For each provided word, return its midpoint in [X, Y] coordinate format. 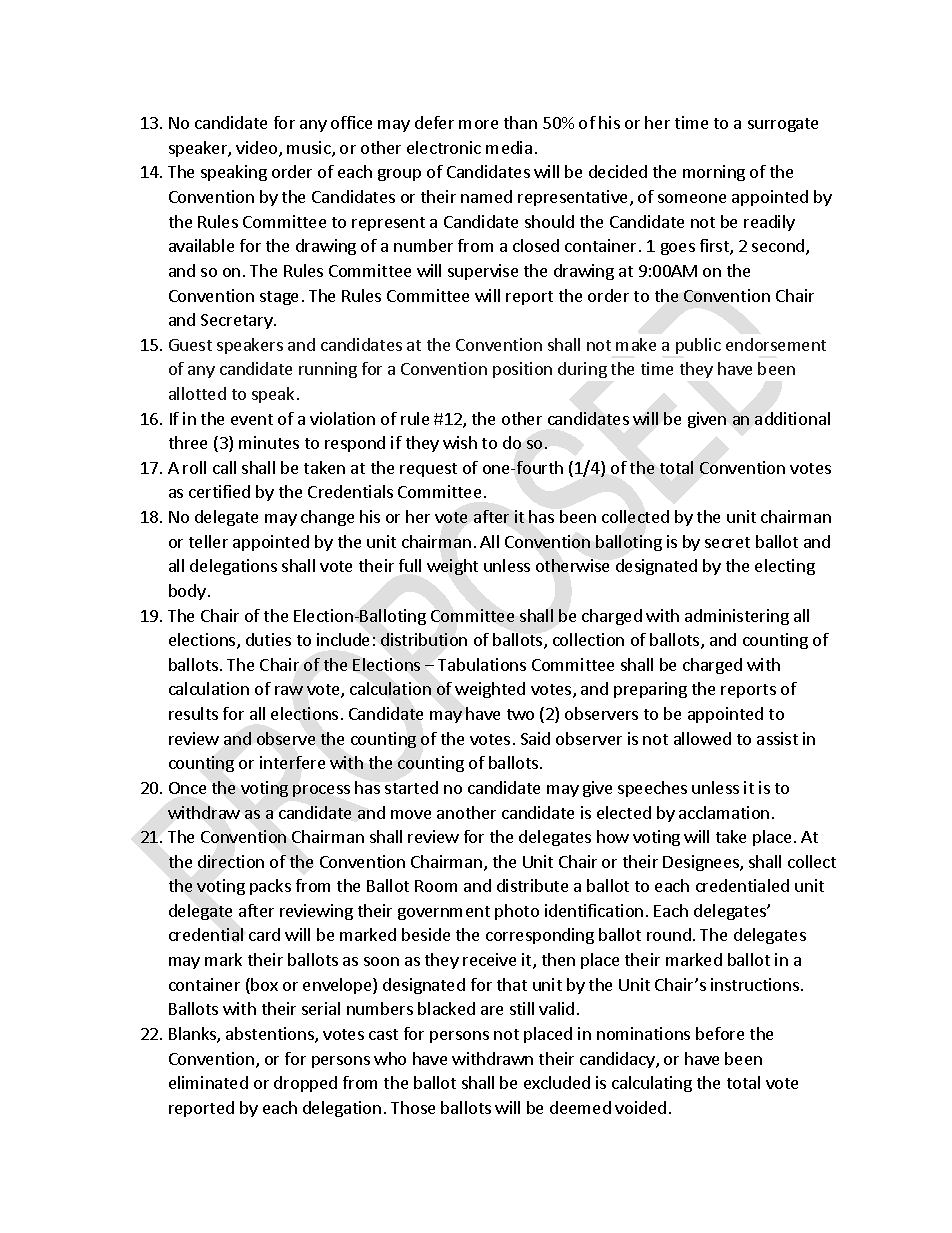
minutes [269, 442]
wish [460, 442]
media [509, 147]
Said [535, 738]
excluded [557, 1082]
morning [714, 173]
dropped [305, 1084]
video [258, 149]
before [720, 1033]
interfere [292, 762]
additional [792, 418]
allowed [702, 738]
